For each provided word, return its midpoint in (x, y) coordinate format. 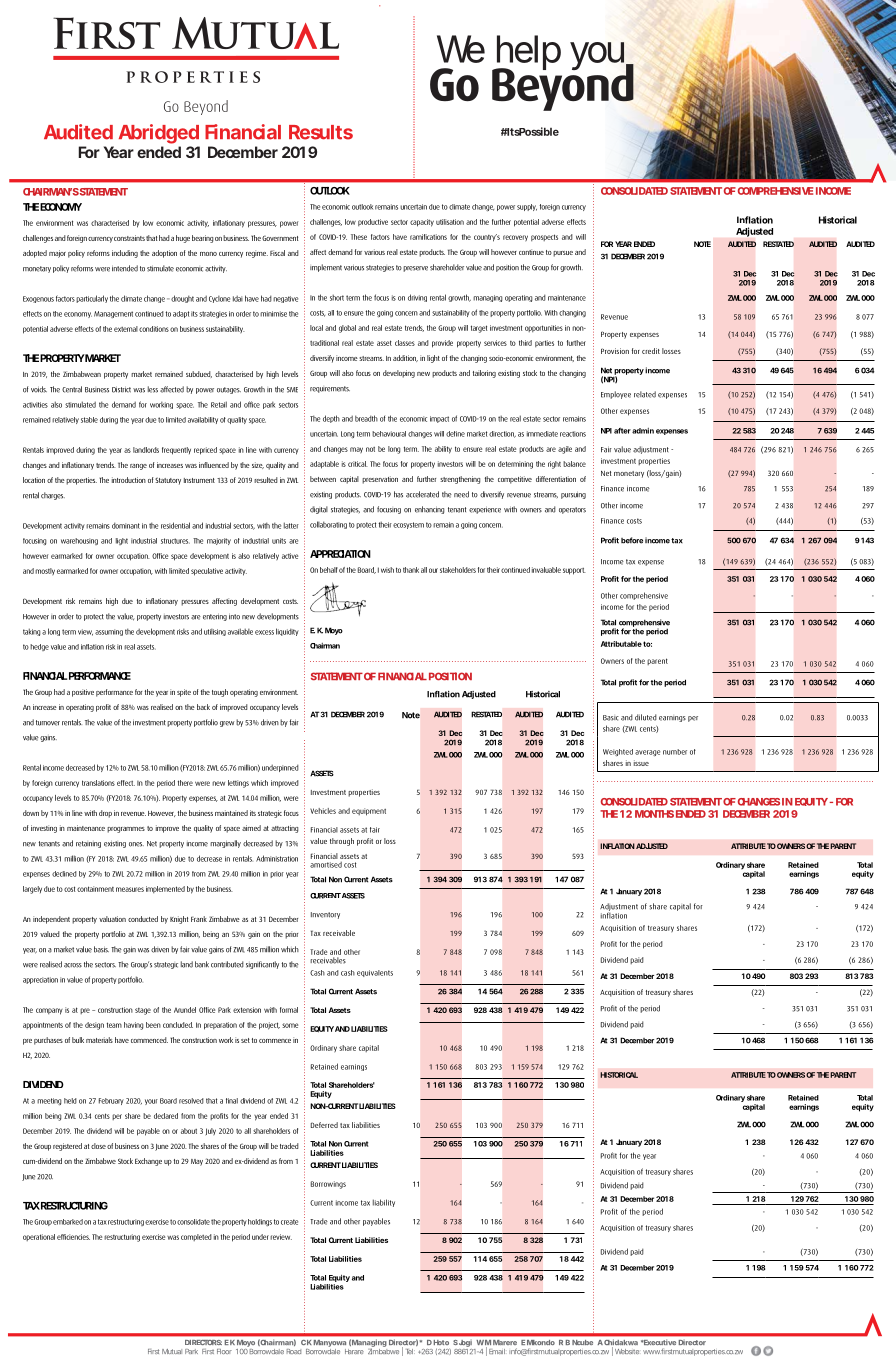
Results (321, 132)
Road (294, 1351)
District (121, 390)
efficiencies (73, 1237)
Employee (616, 395)
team (114, 1025)
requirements (330, 389)
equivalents (375, 973)
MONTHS (654, 814)
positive (83, 693)
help (527, 54)
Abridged (159, 134)
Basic (611, 718)
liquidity (287, 632)
